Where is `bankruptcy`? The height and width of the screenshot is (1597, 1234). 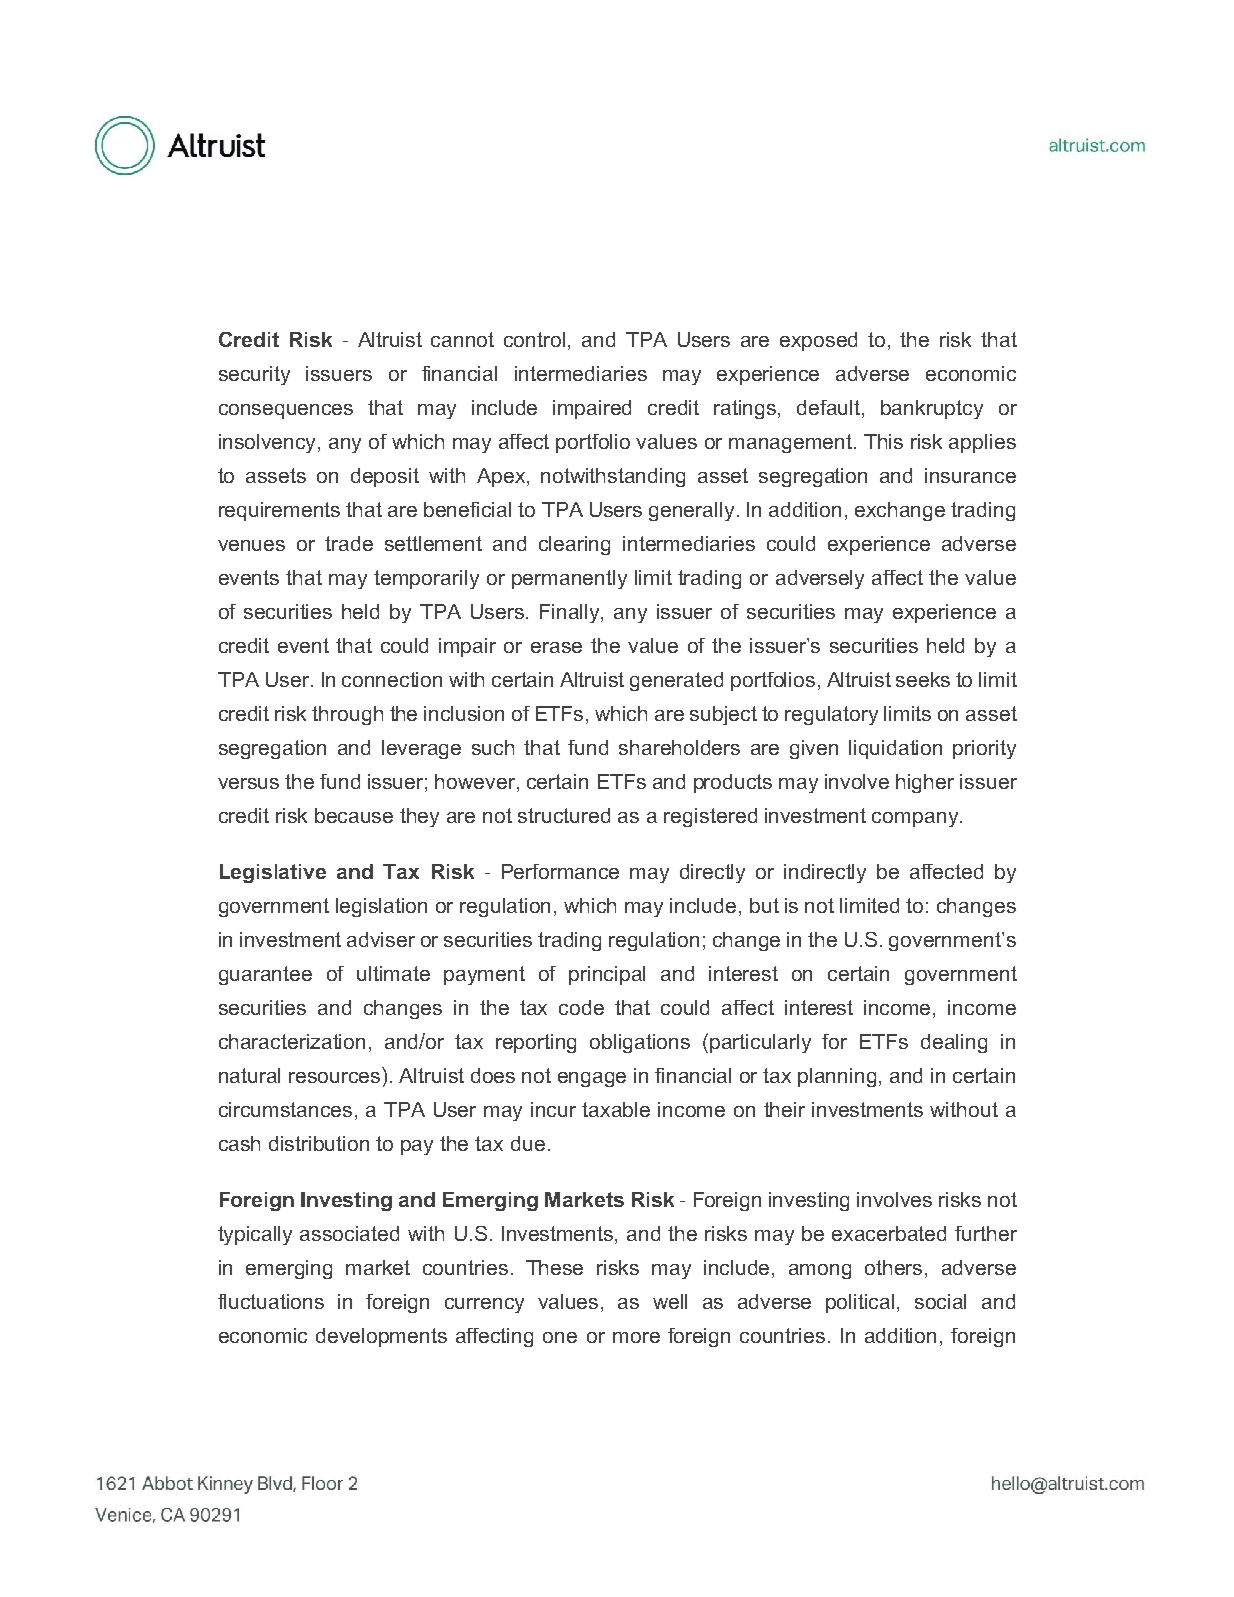
bankruptcy is located at coordinates (932, 409).
